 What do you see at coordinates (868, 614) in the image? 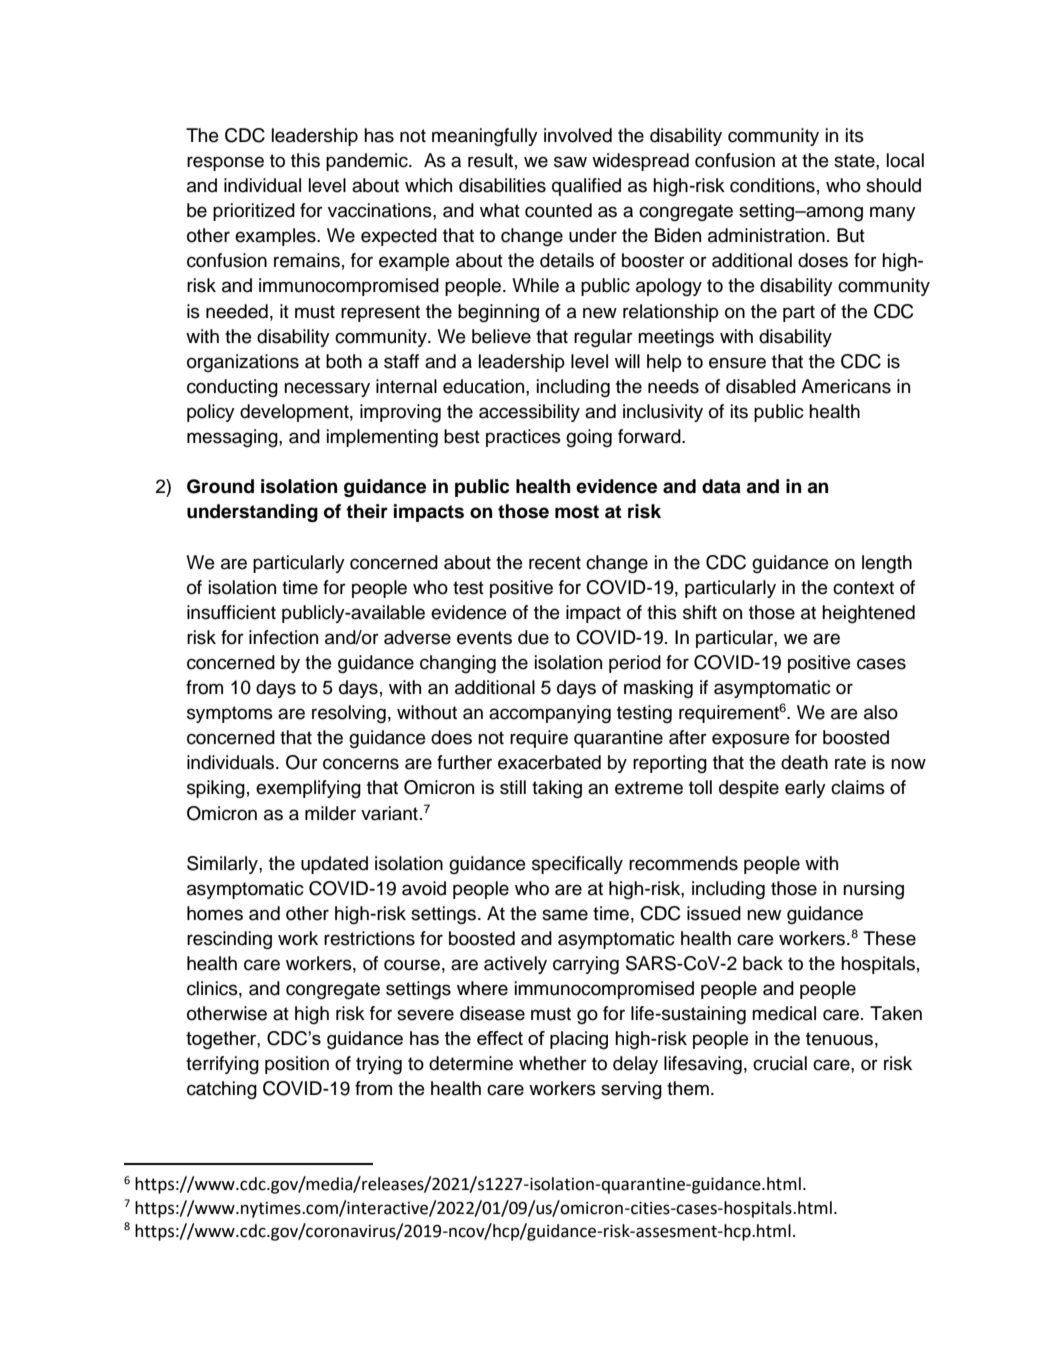
I see `heightened` at bounding box center [868, 614].
